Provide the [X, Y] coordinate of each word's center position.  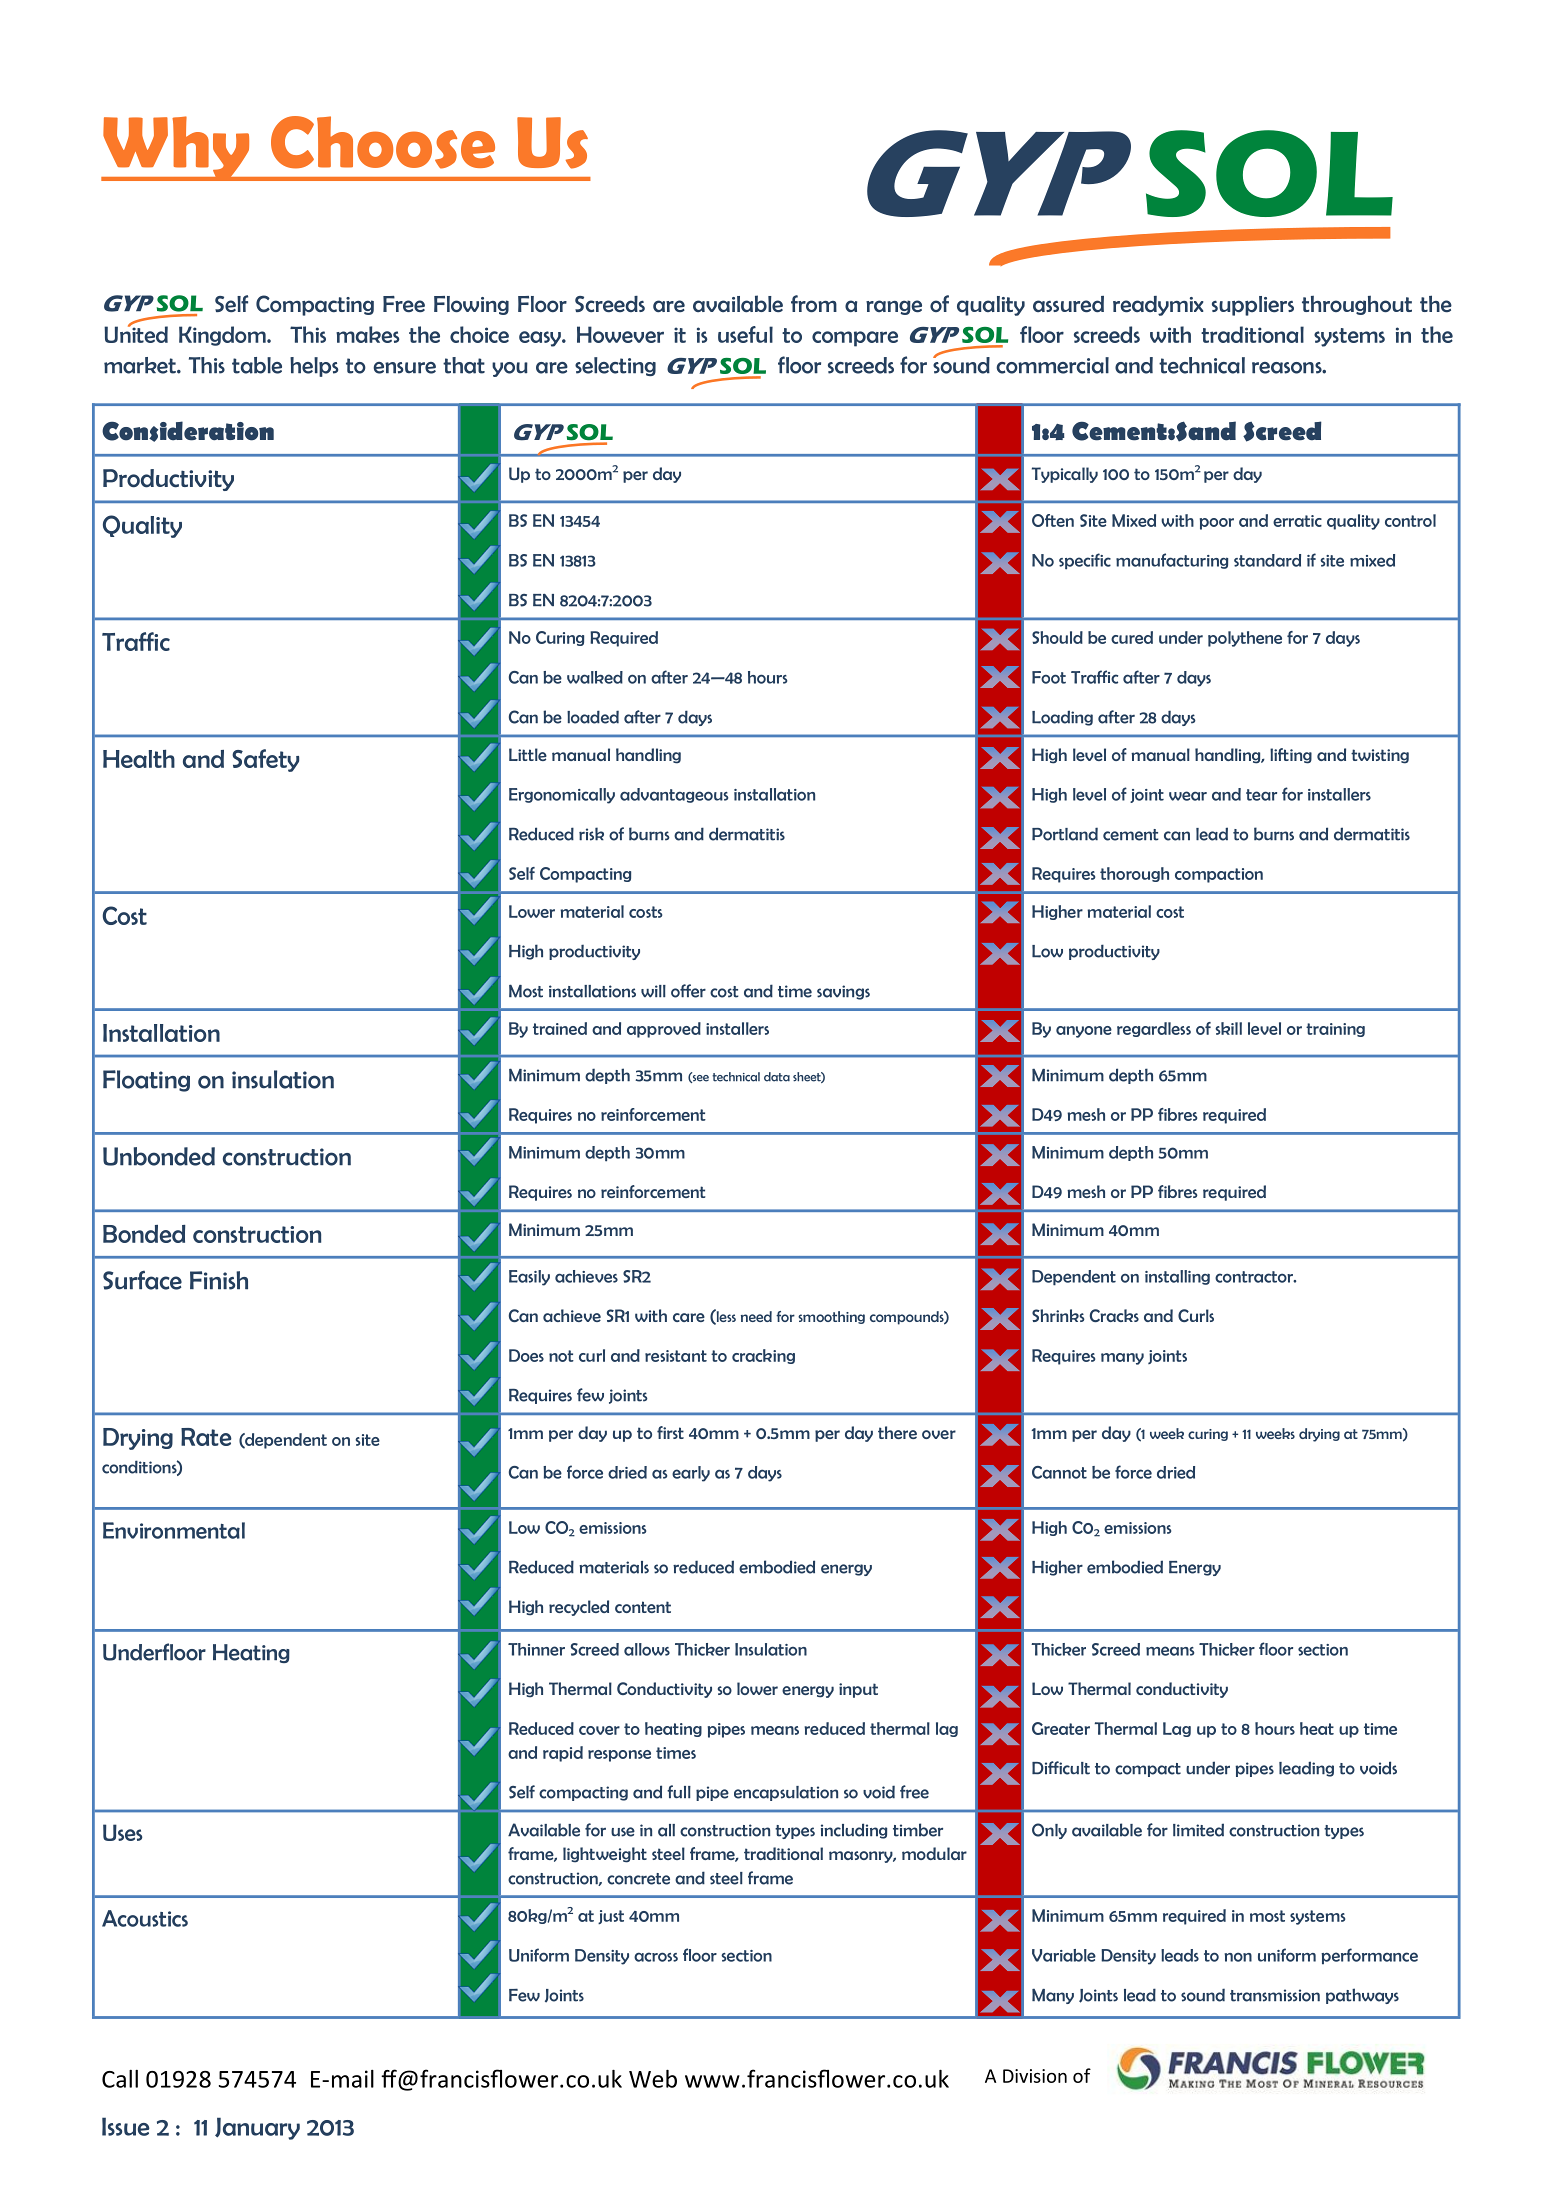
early [691, 1474]
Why [176, 148]
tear [1261, 795]
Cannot [1059, 1472]
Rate [206, 1437]
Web [653, 2079]
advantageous [674, 795]
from [814, 303]
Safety [265, 760]
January [257, 2128]
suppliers [1253, 306]
